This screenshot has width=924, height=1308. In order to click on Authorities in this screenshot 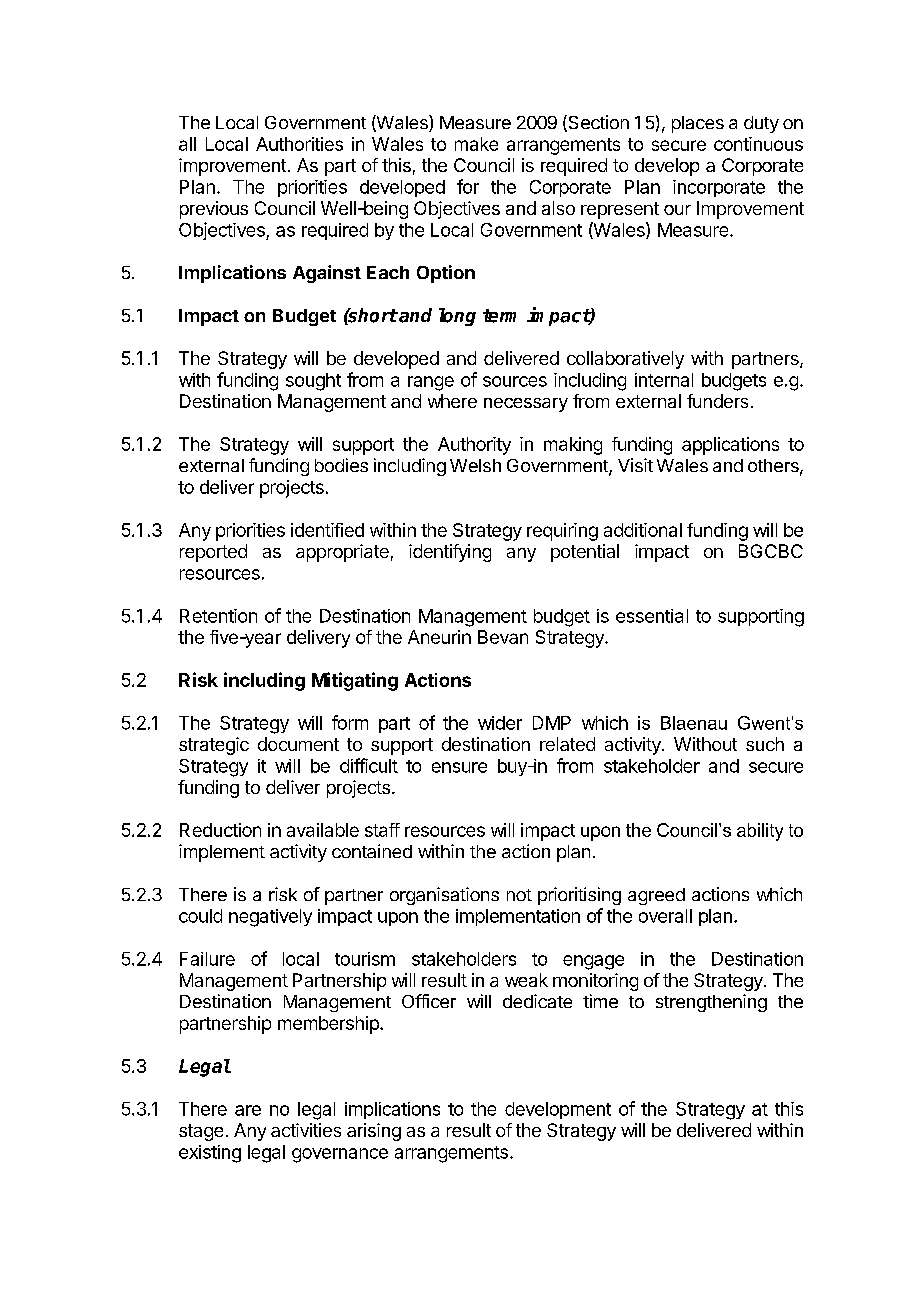, I will do `click(299, 144)`.
